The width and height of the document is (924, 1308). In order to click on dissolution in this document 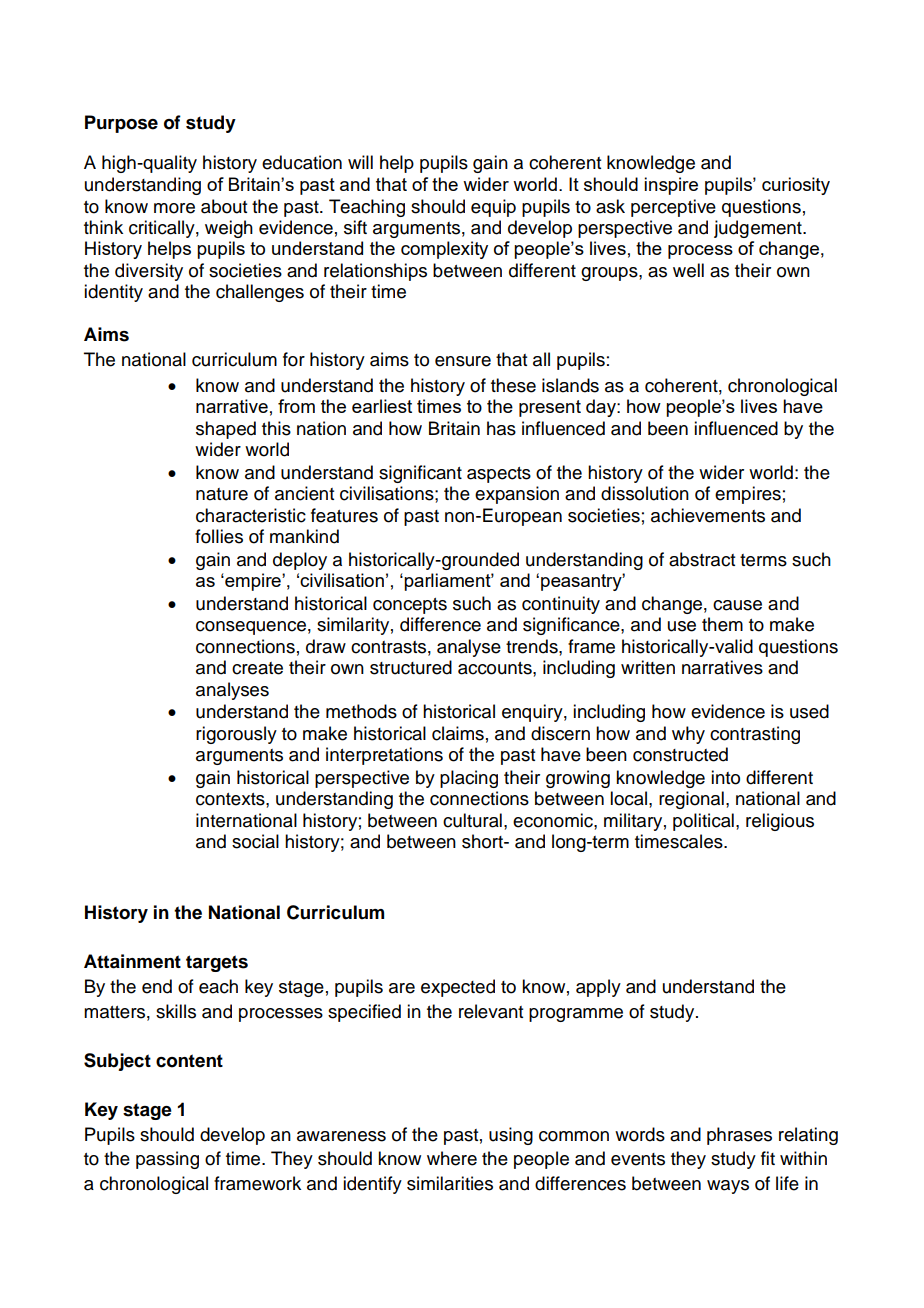, I will do `click(645, 493)`.
